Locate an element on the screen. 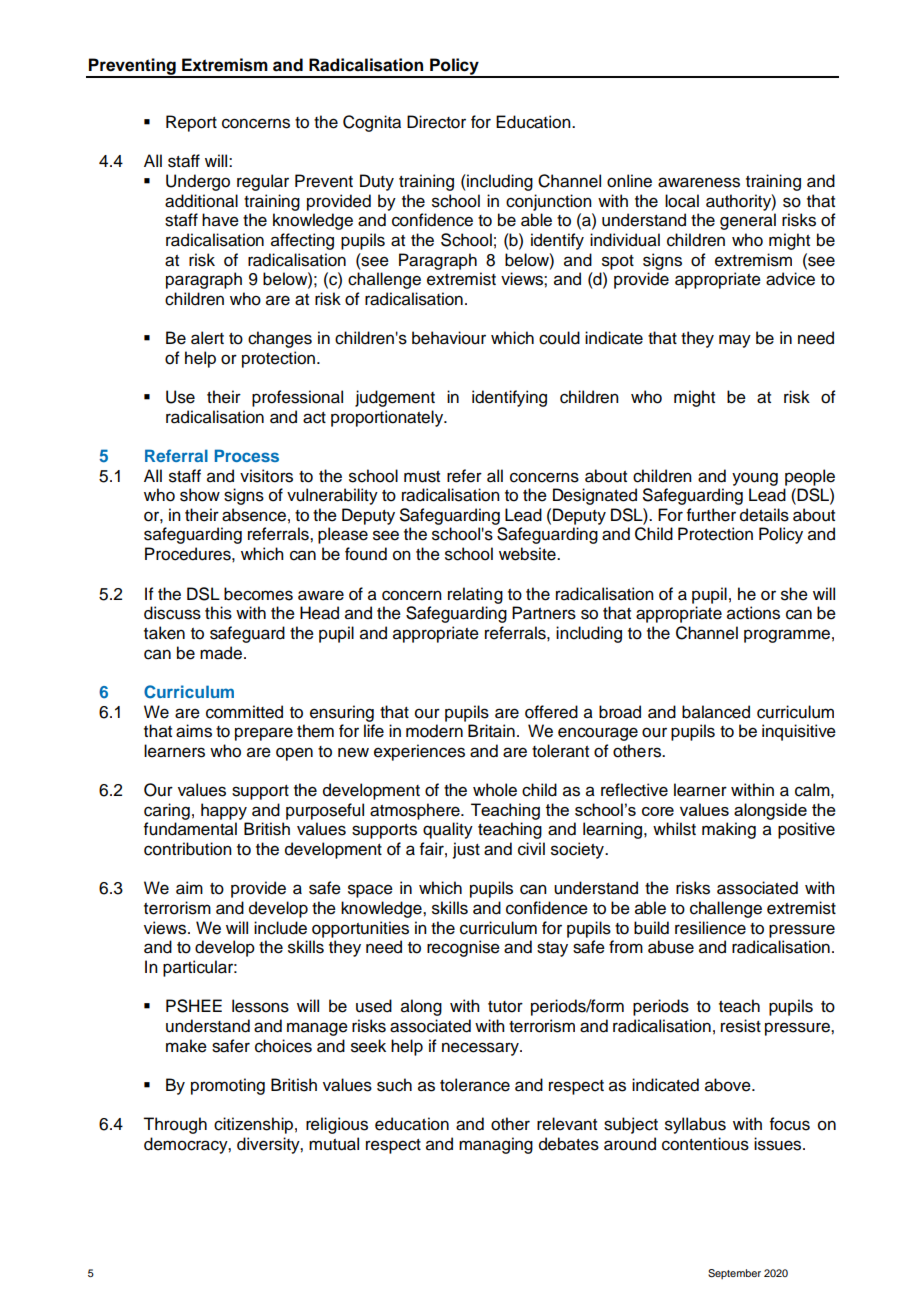 The image size is (924, 1308). Director is located at coordinates (436, 122).
